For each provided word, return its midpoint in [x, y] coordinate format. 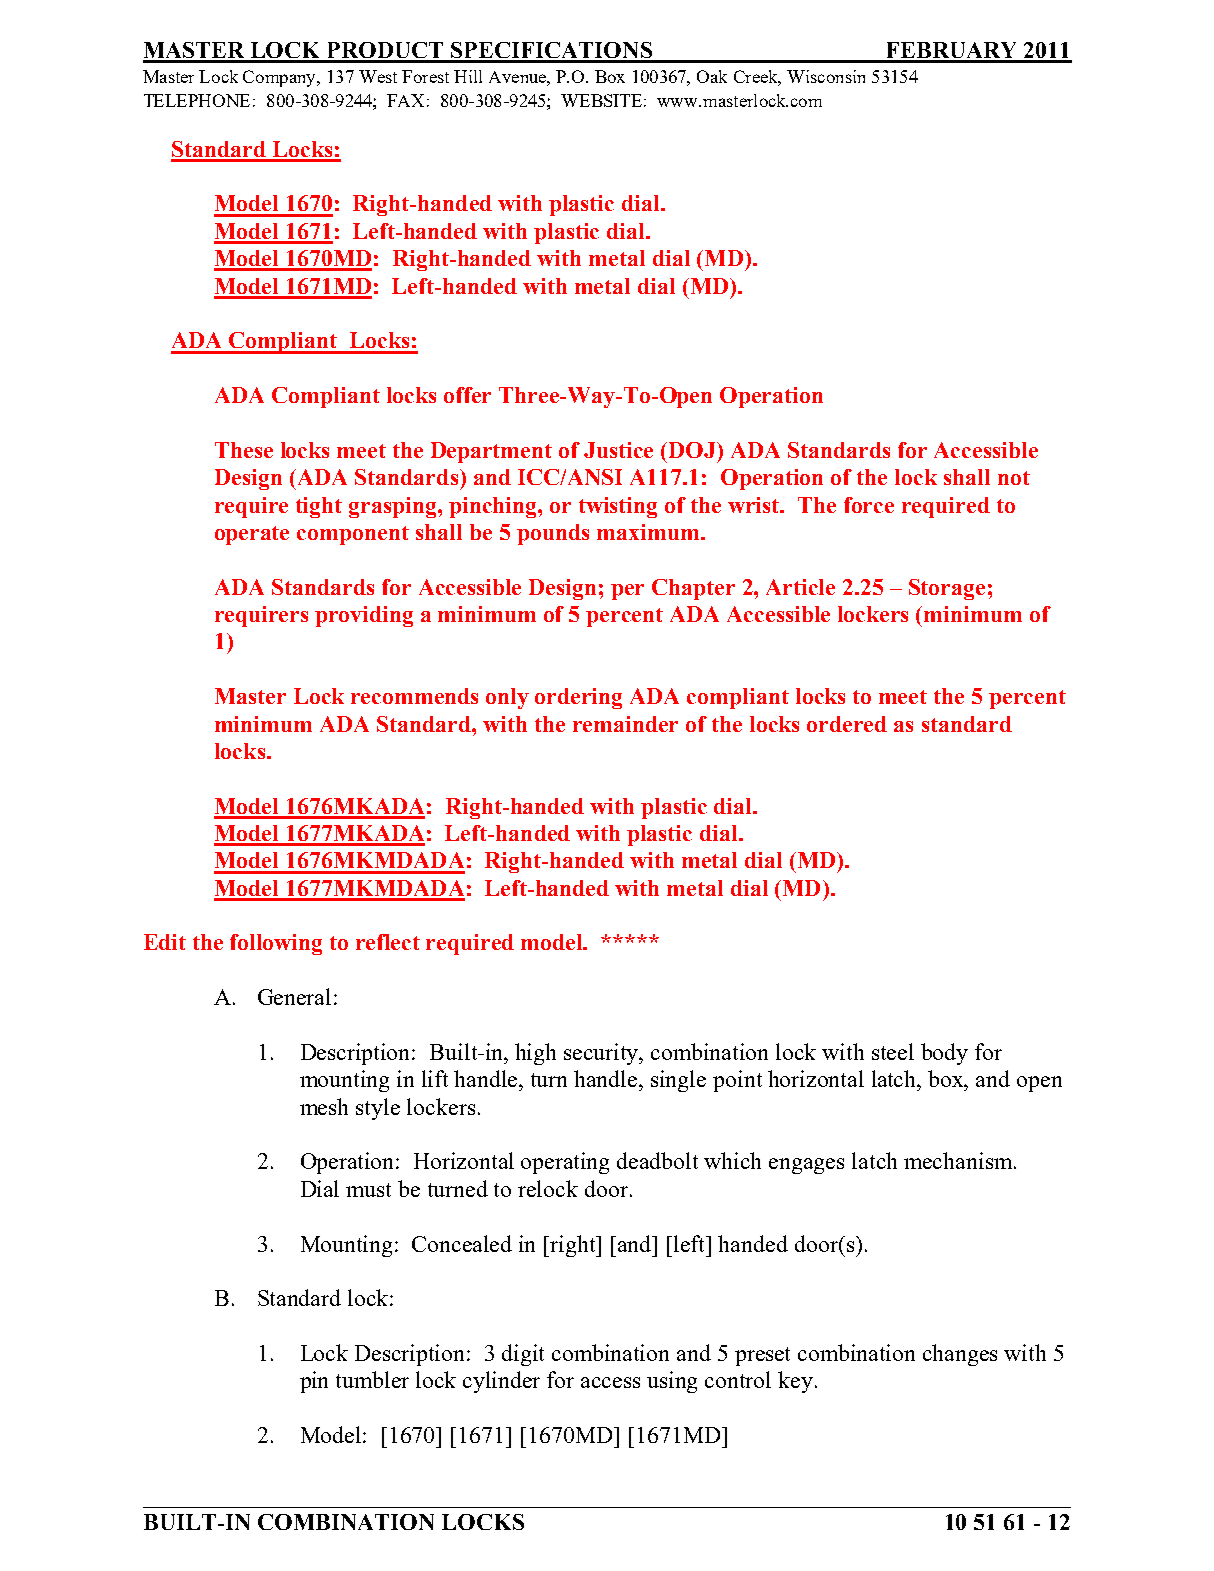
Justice [618, 450]
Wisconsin [826, 76]
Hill [468, 76]
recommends [414, 696]
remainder [625, 724]
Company [281, 78]
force [869, 505]
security [603, 1054]
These [244, 450]
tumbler [372, 1379]
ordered [847, 724]
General [294, 996]
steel [893, 1051]
